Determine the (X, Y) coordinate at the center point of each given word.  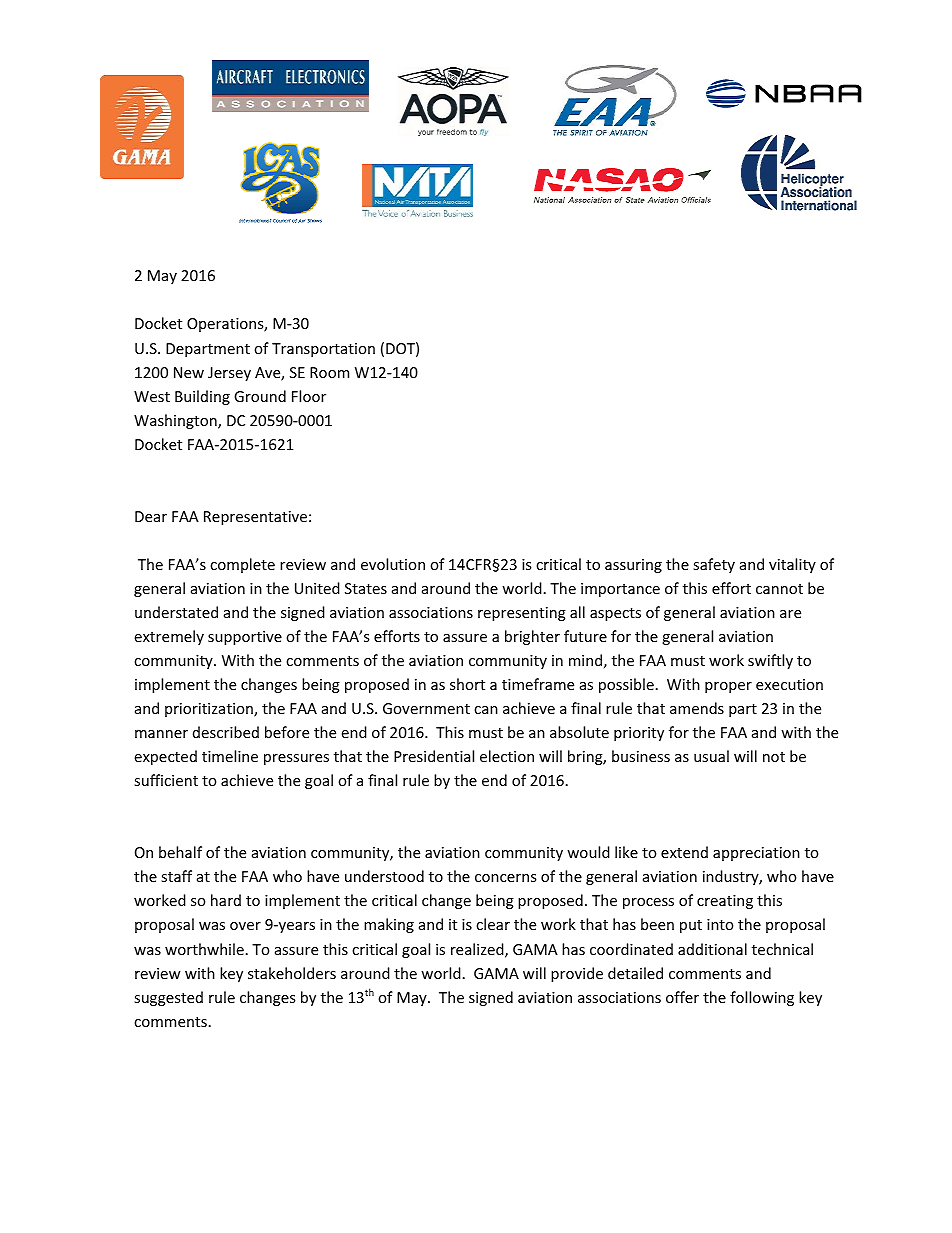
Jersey (229, 374)
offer (682, 997)
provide (577, 974)
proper (728, 687)
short (467, 684)
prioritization (210, 710)
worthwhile (204, 949)
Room (329, 372)
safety (714, 565)
